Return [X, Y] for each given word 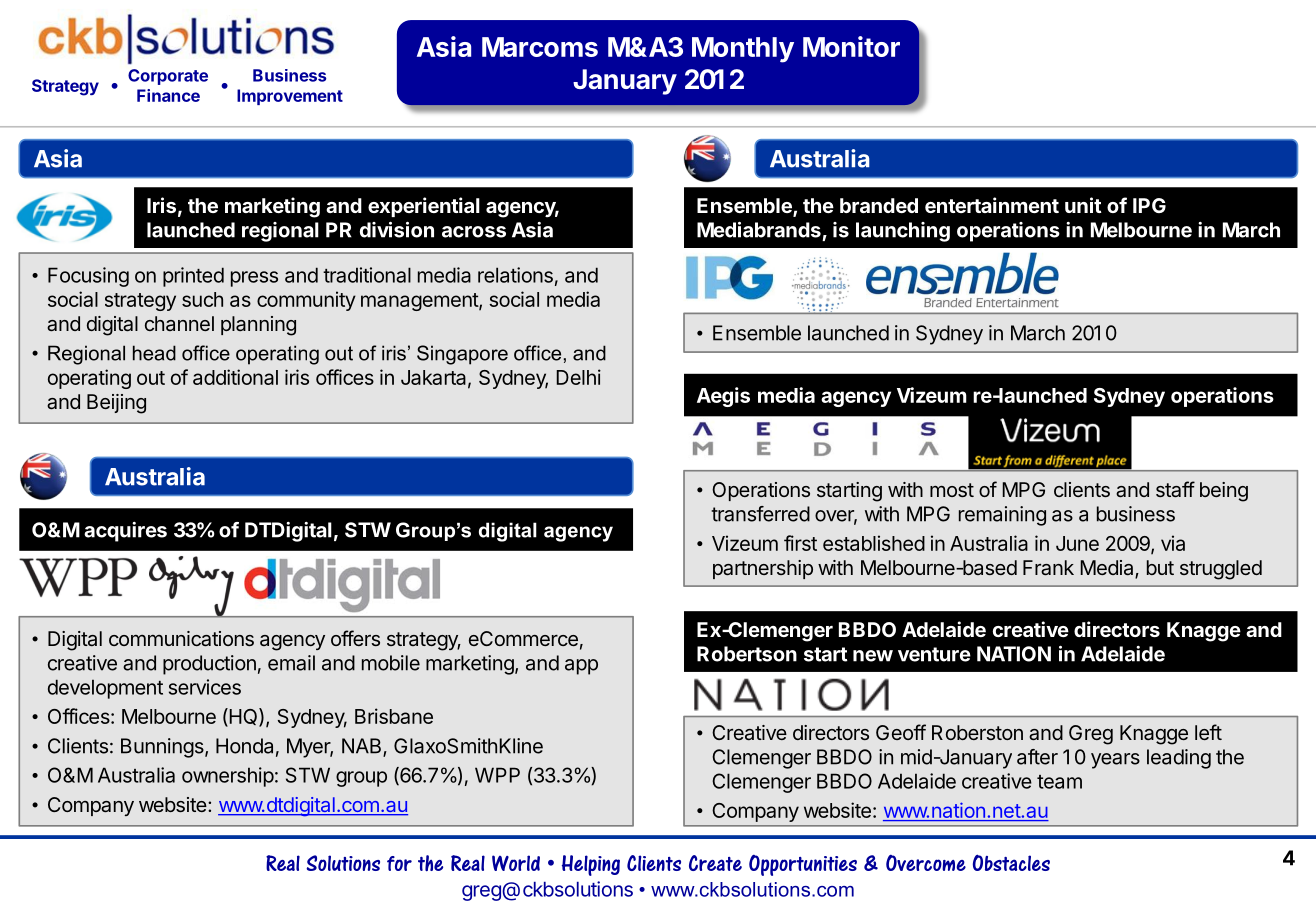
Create [715, 863]
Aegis [723, 397]
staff [1175, 489]
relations [515, 275]
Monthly [743, 50]
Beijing [116, 404]
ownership [228, 777]
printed [193, 277]
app [581, 667]
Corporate [168, 77]
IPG [1149, 205]
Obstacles [1011, 862]
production [209, 665]
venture [934, 654]
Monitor [851, 46]
